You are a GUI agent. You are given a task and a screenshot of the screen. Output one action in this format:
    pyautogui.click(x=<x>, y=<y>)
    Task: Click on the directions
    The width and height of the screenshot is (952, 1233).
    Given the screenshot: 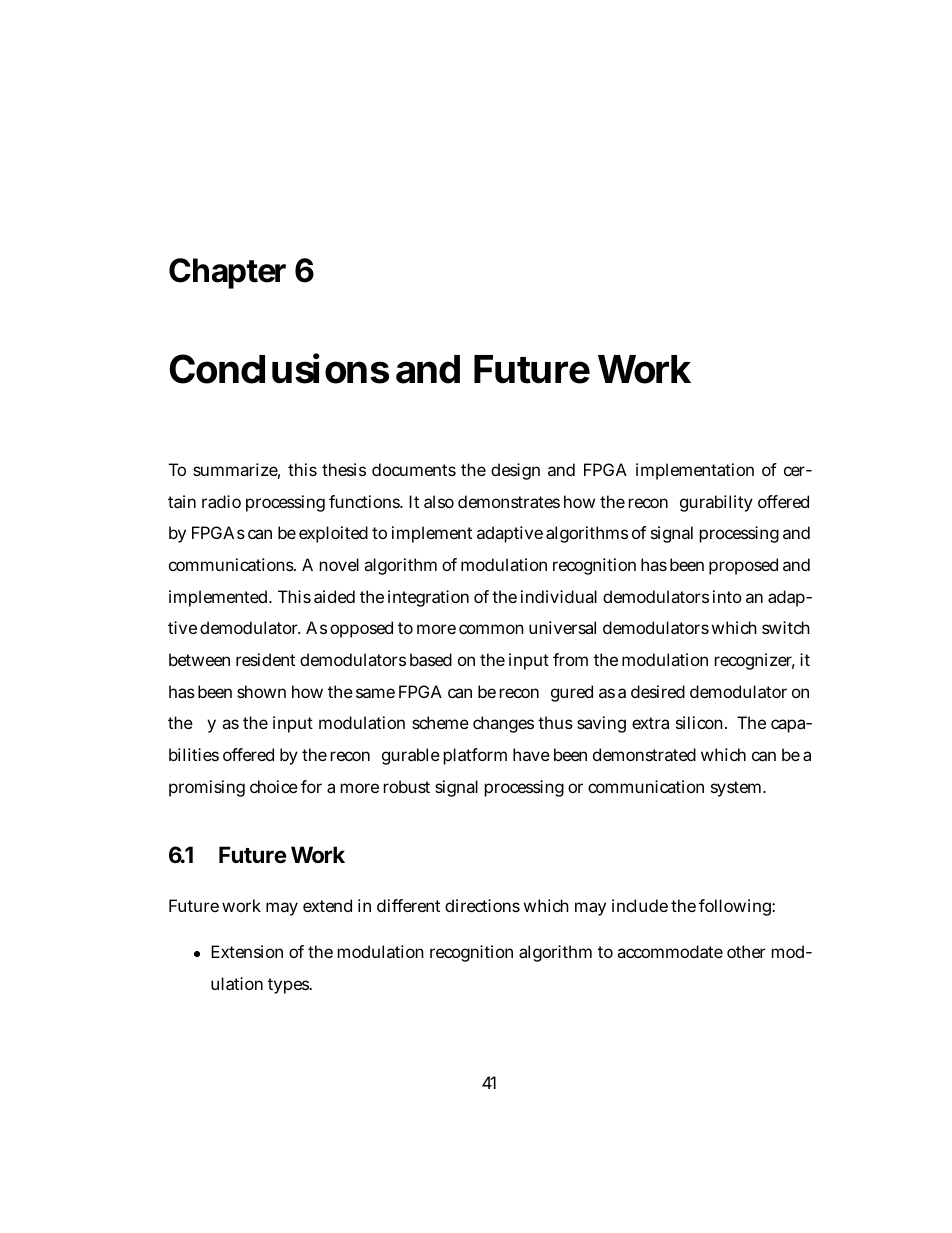 What is the action you would take?
    pyautogui.click(x=482, y=905)
